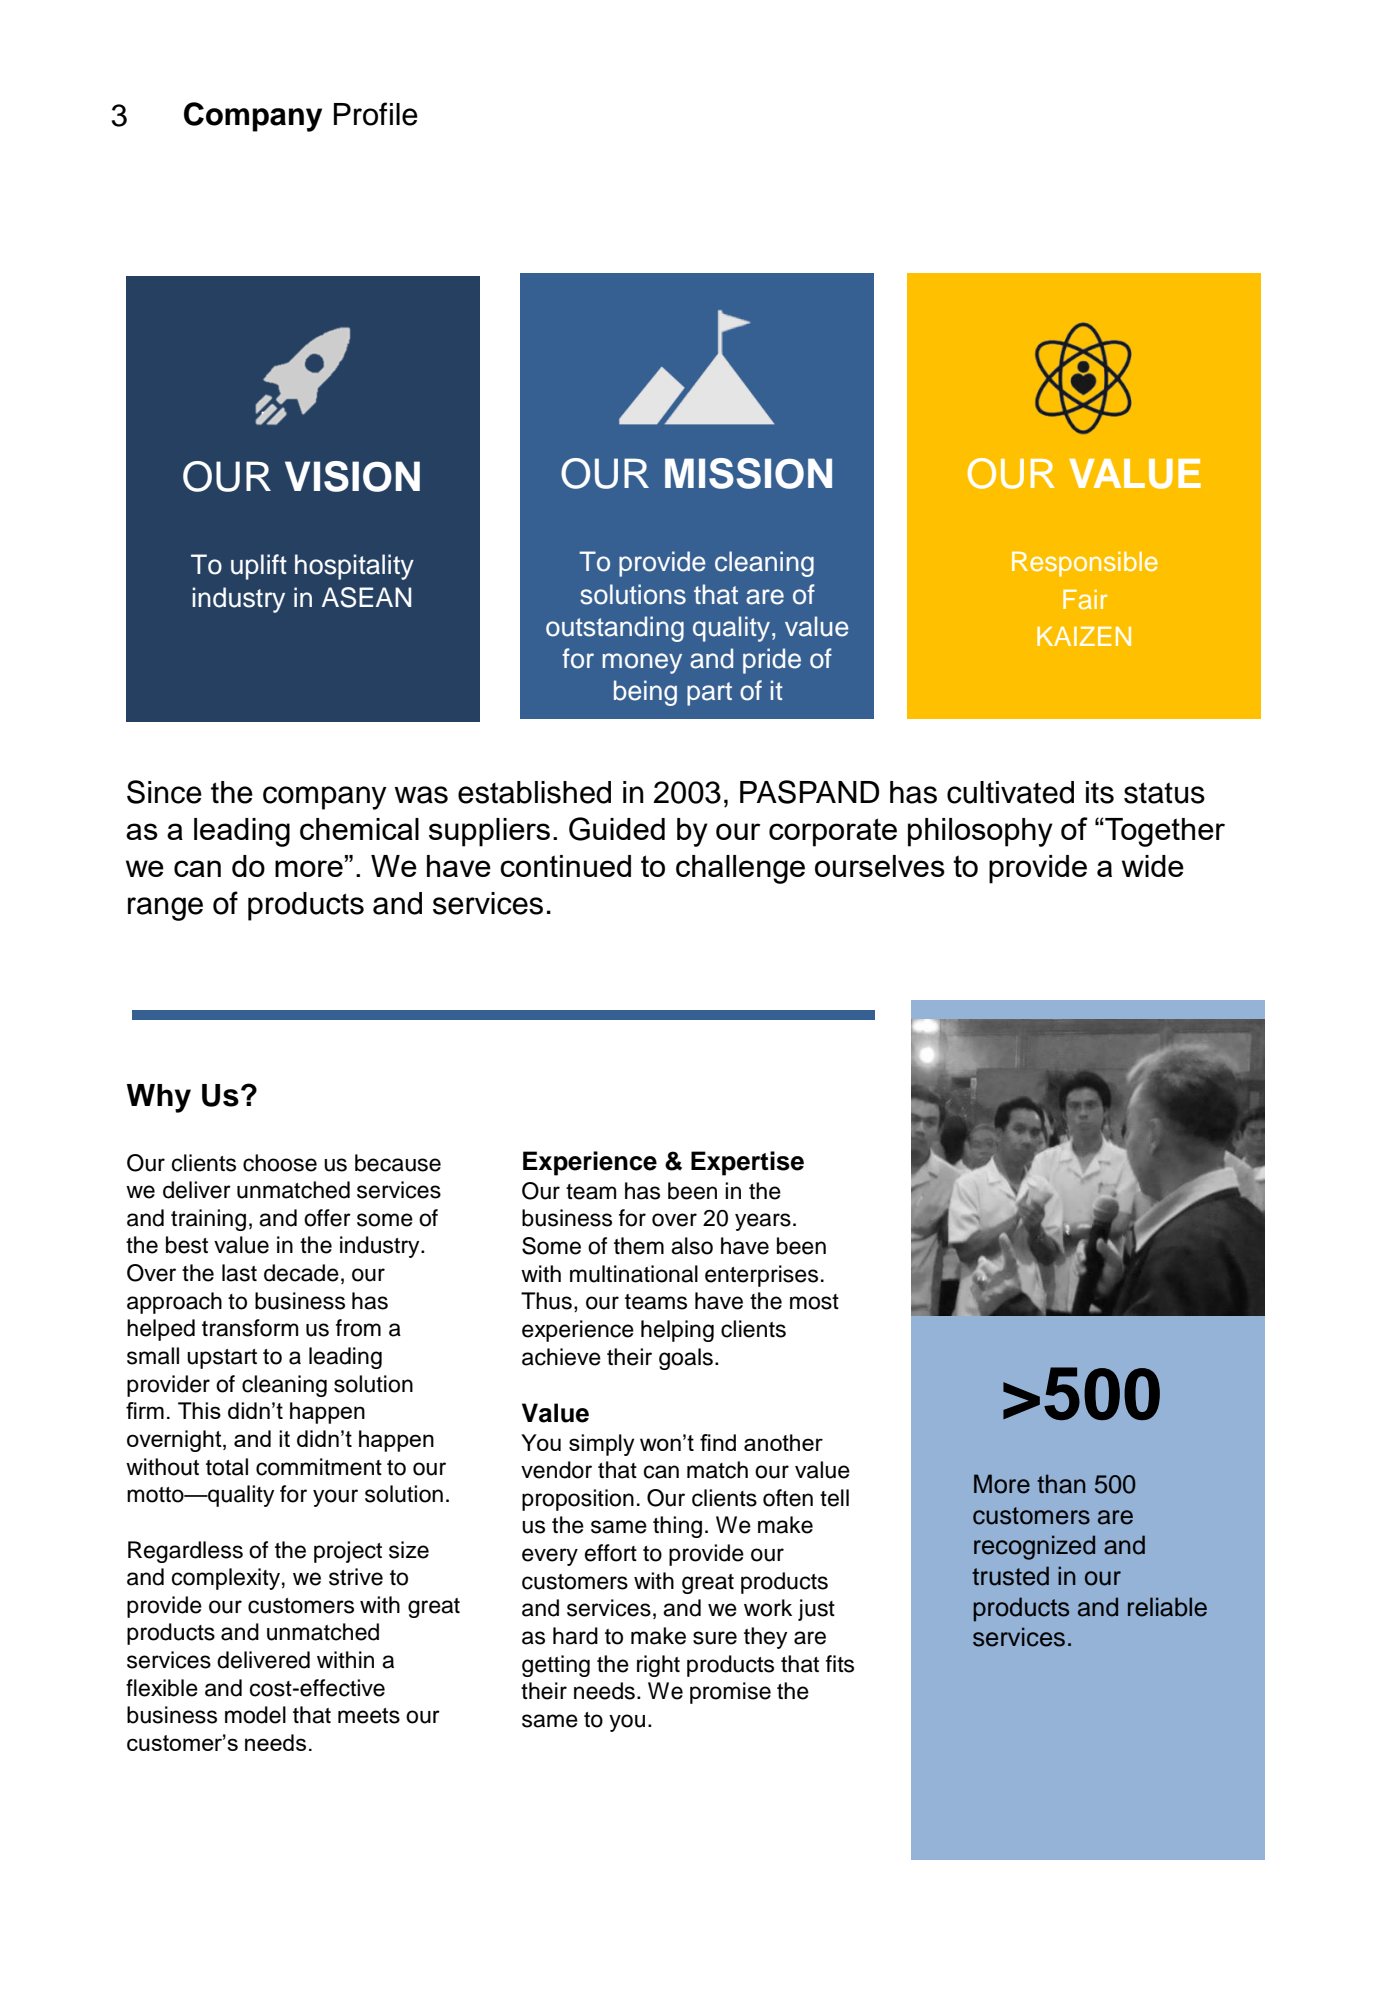  Describe the element at coordinates (747, 1163) in the screenshot. I see `Expertise` at that location.
